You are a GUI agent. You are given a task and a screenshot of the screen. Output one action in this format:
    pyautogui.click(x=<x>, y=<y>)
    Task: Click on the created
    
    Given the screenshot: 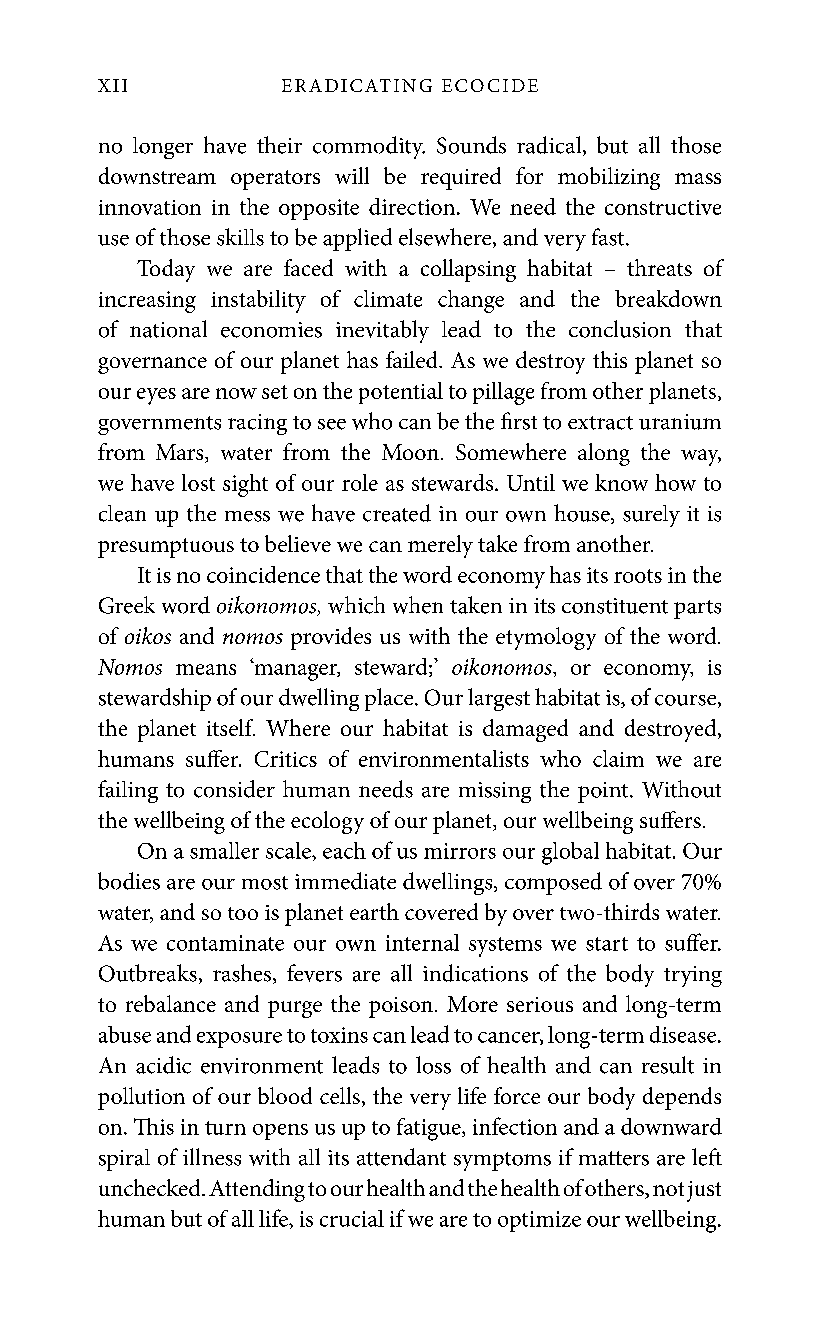 What is the action you would take?
    pyautogui.click(x=397, y=513)
